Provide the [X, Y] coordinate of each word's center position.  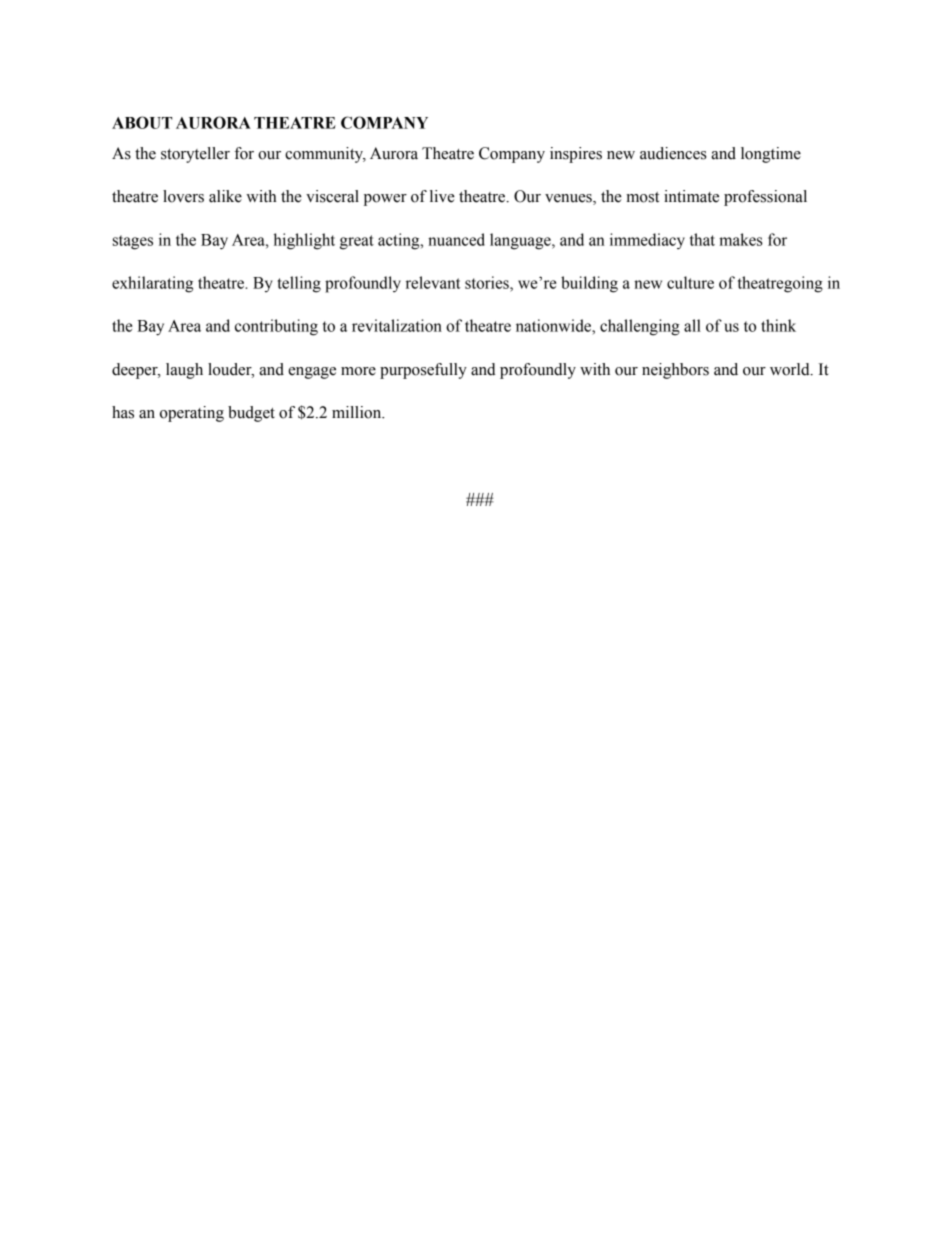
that [702, 239]
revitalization [397, 325]
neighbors [675, 371]
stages [133, 242]
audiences [673, 153]
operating [192, 414]
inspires [576, 155]
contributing [276, 327]
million [358, 412]
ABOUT [142, 122]
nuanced [456, 239]
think [778, 325]
